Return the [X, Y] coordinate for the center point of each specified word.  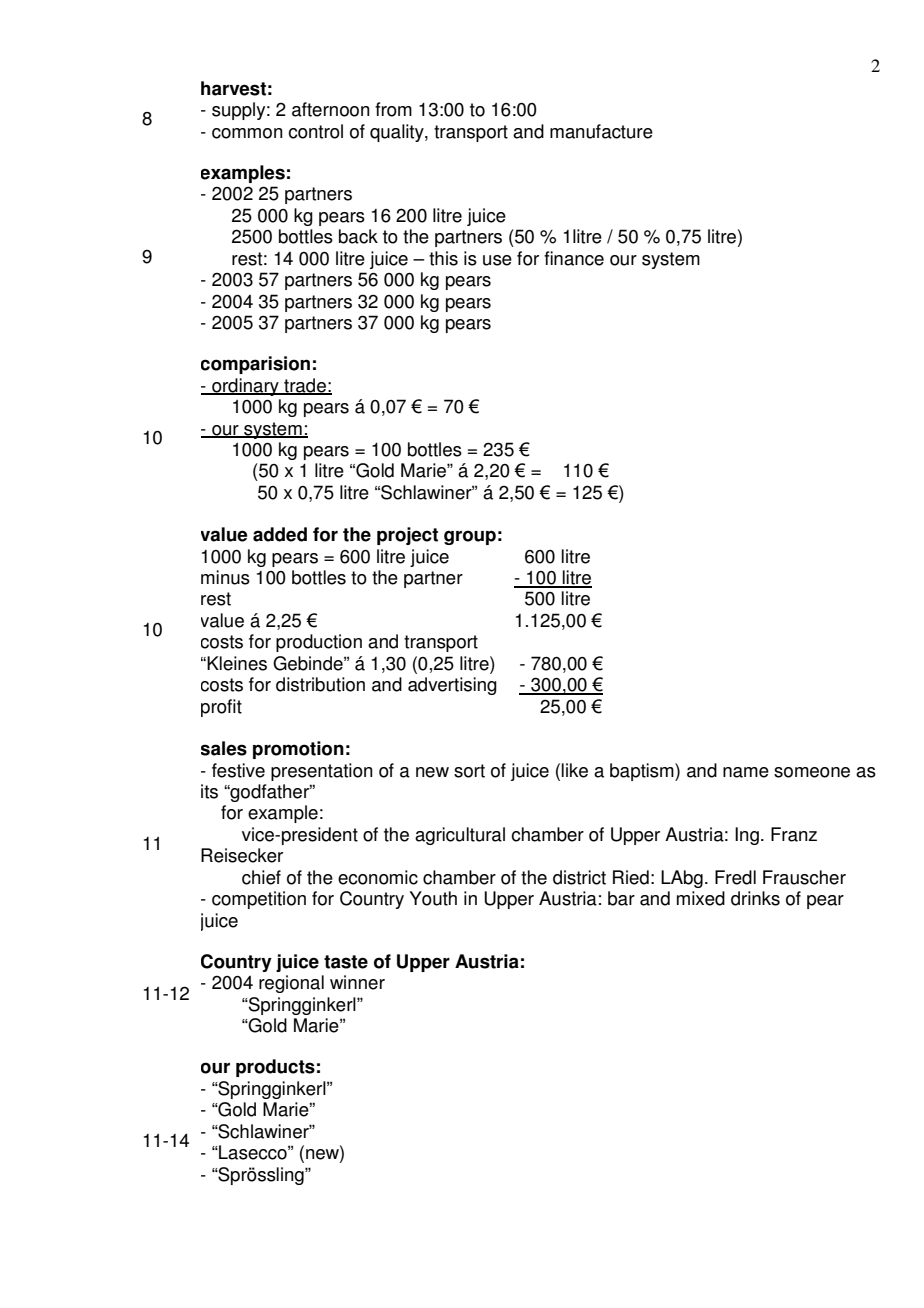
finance [574, 258]
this [443, 258]
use [497, 260]
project [407, 536]
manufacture [601, 131]
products [275, 1068]
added [280, 534]
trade [305, 386]
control [315, 131]
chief [261, 877]
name [746, 772]
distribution [320, 684]
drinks [755, 898]
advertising [452, 686]
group [470, 537]
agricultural [460, 836]
